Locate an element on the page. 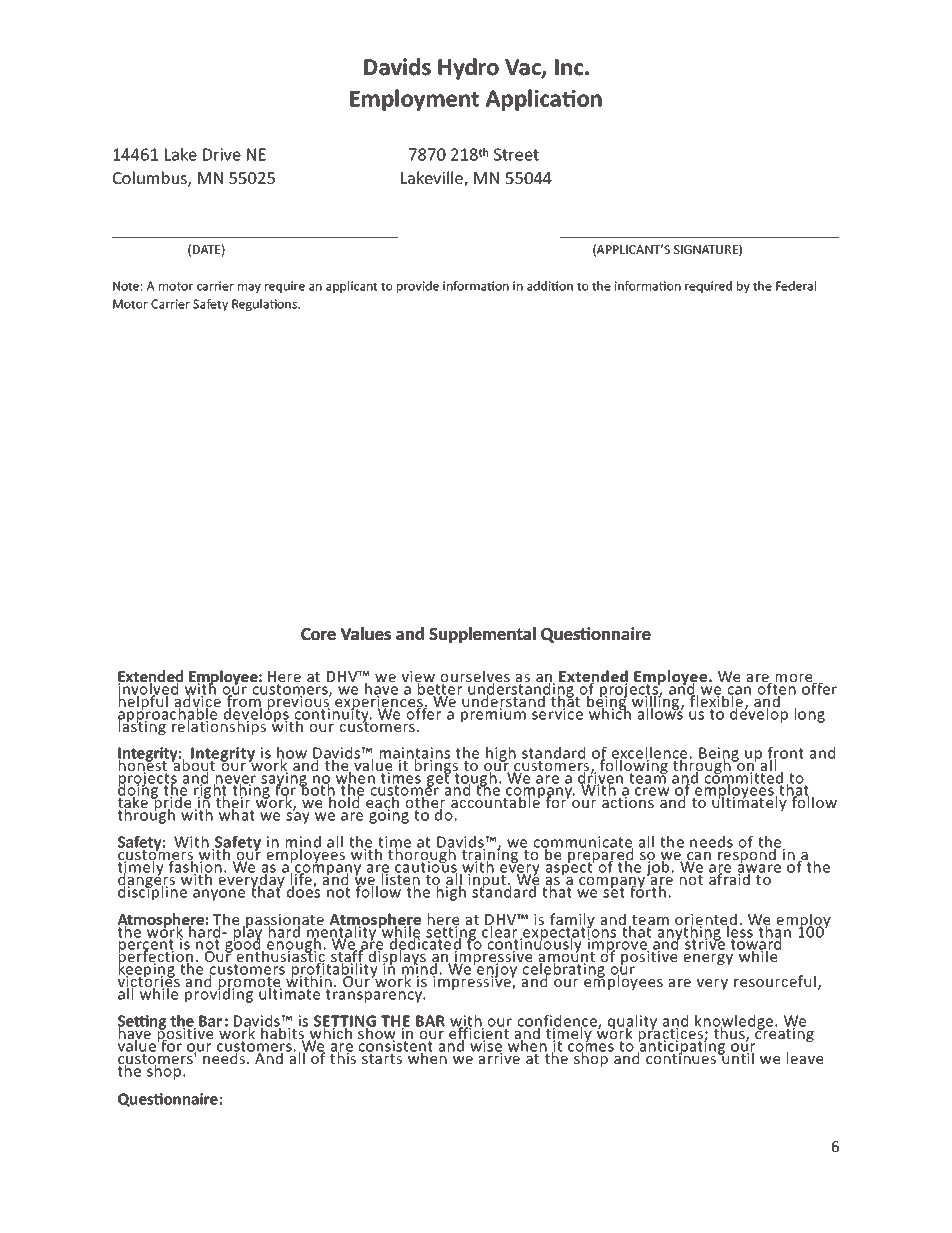  Street is located at coordinates (516, 154).
